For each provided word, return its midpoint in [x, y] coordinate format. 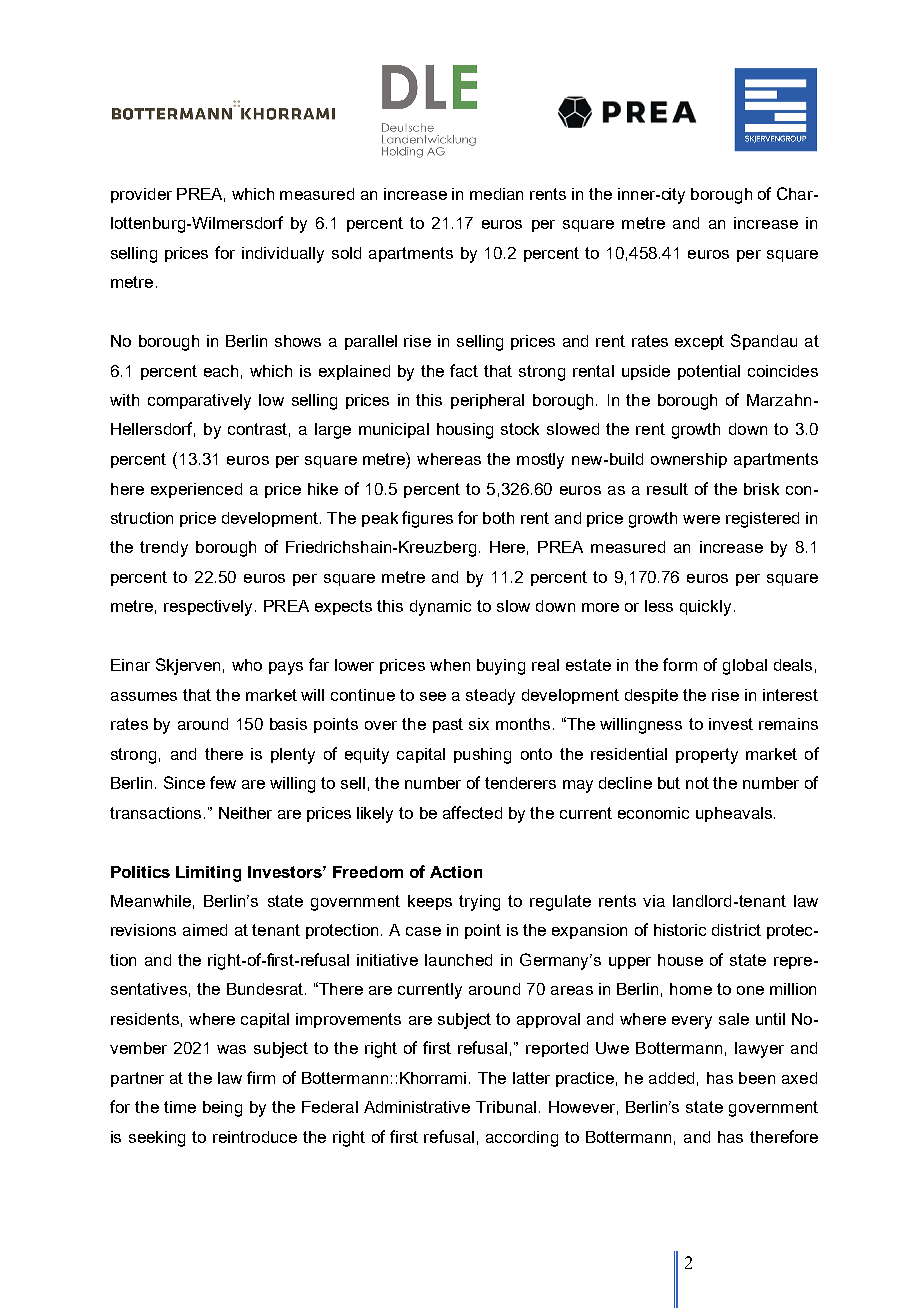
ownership [689, 460]
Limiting [208, 874]
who [247, 665]
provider [141, 195]
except [699, 342]
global [745, 667]
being [222, 1109]
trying [479, 903]
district [736, 930]
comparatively [199, 402]
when [450, 665]
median [496, 194]
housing [465, 431]
